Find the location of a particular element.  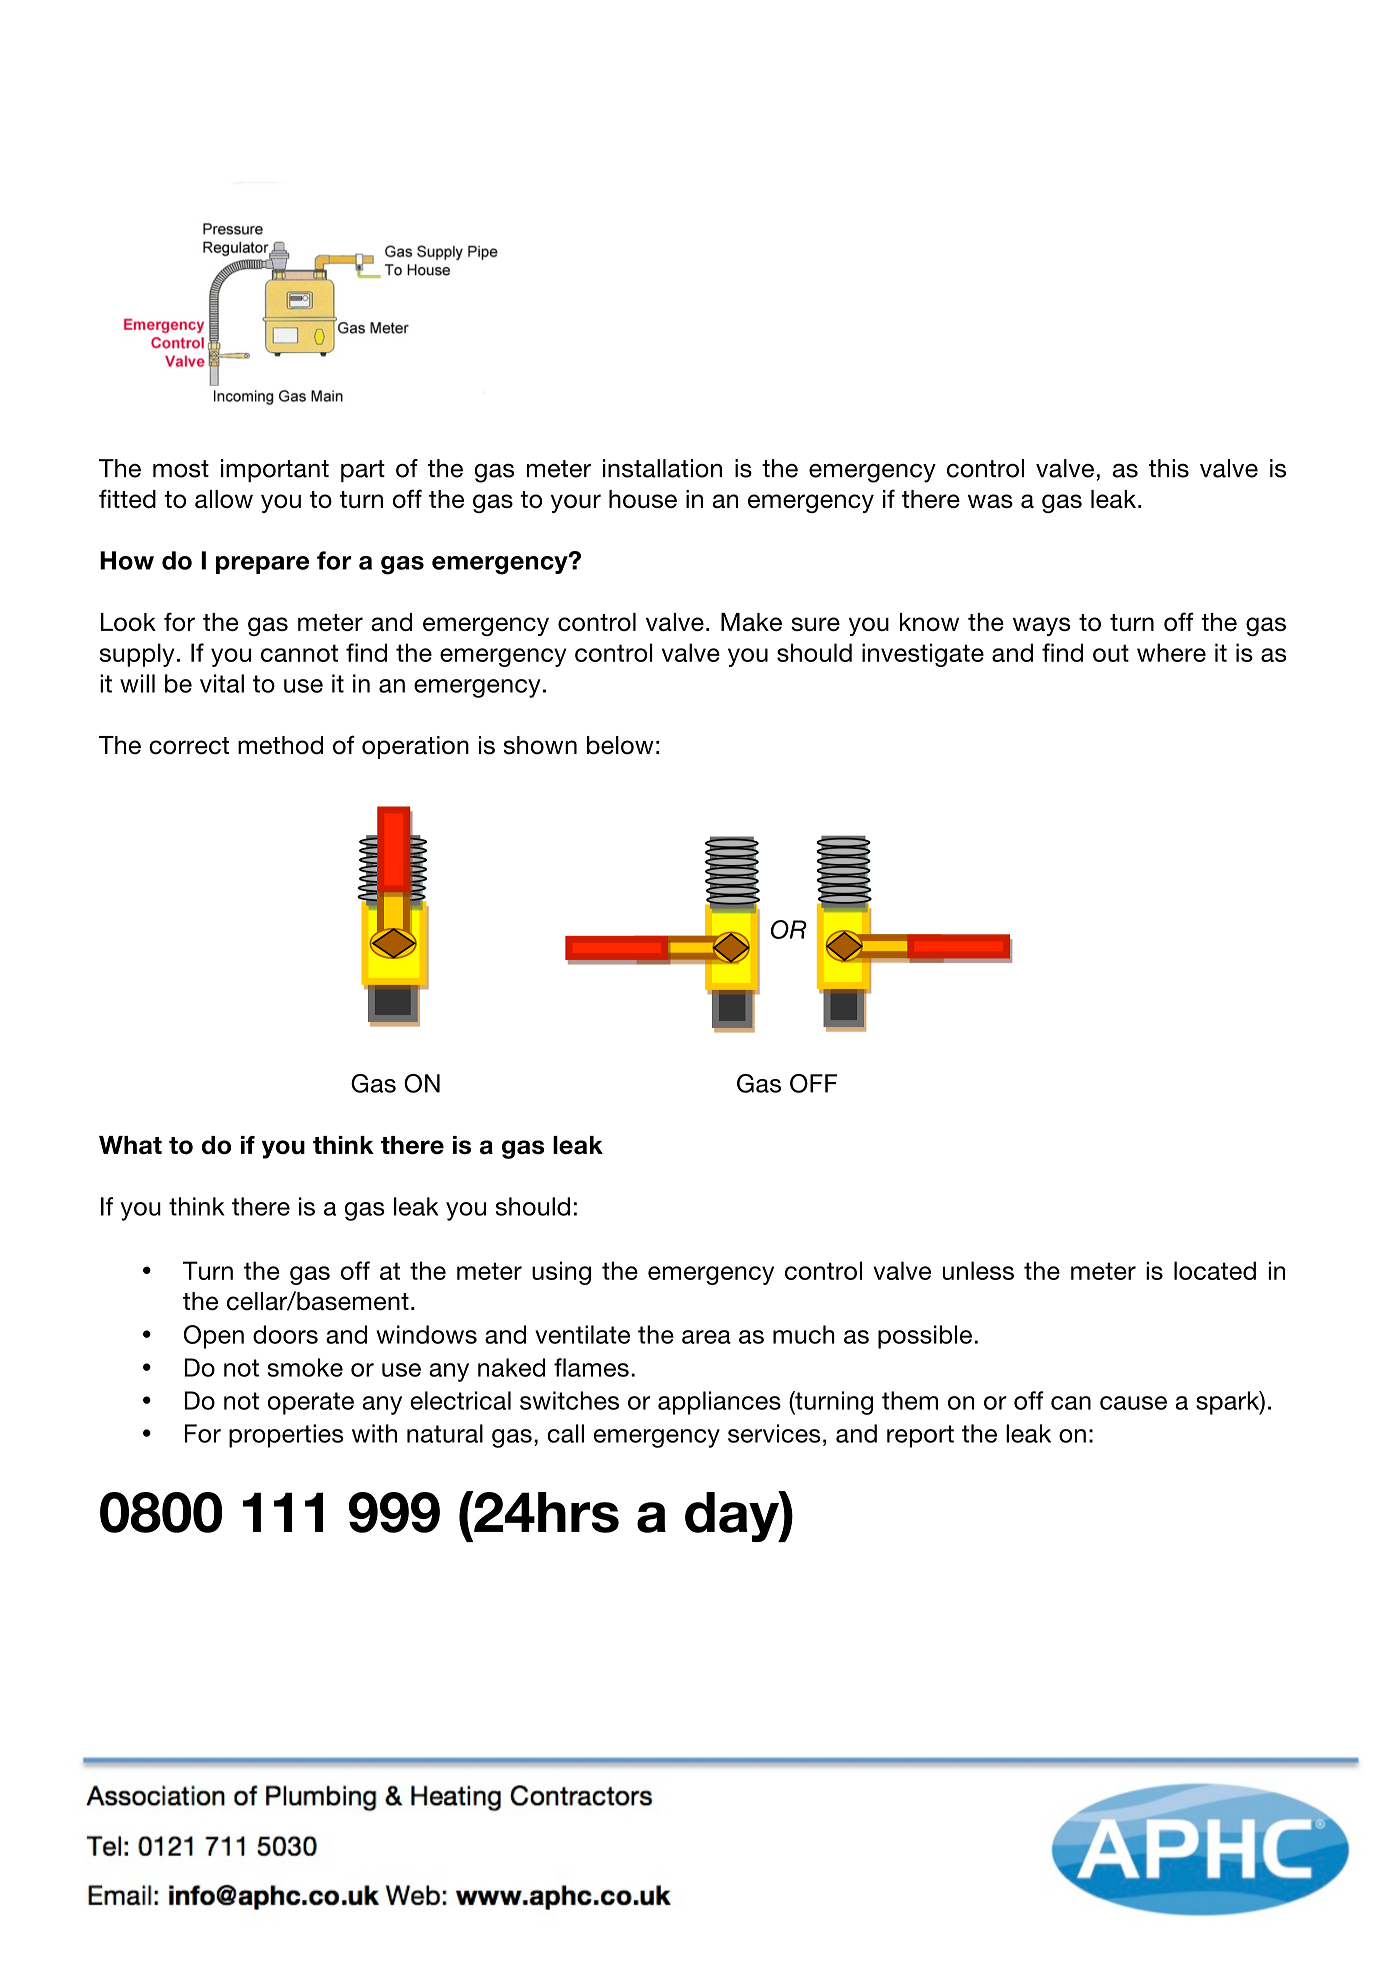

allow is located at coordinates (224, 499).
